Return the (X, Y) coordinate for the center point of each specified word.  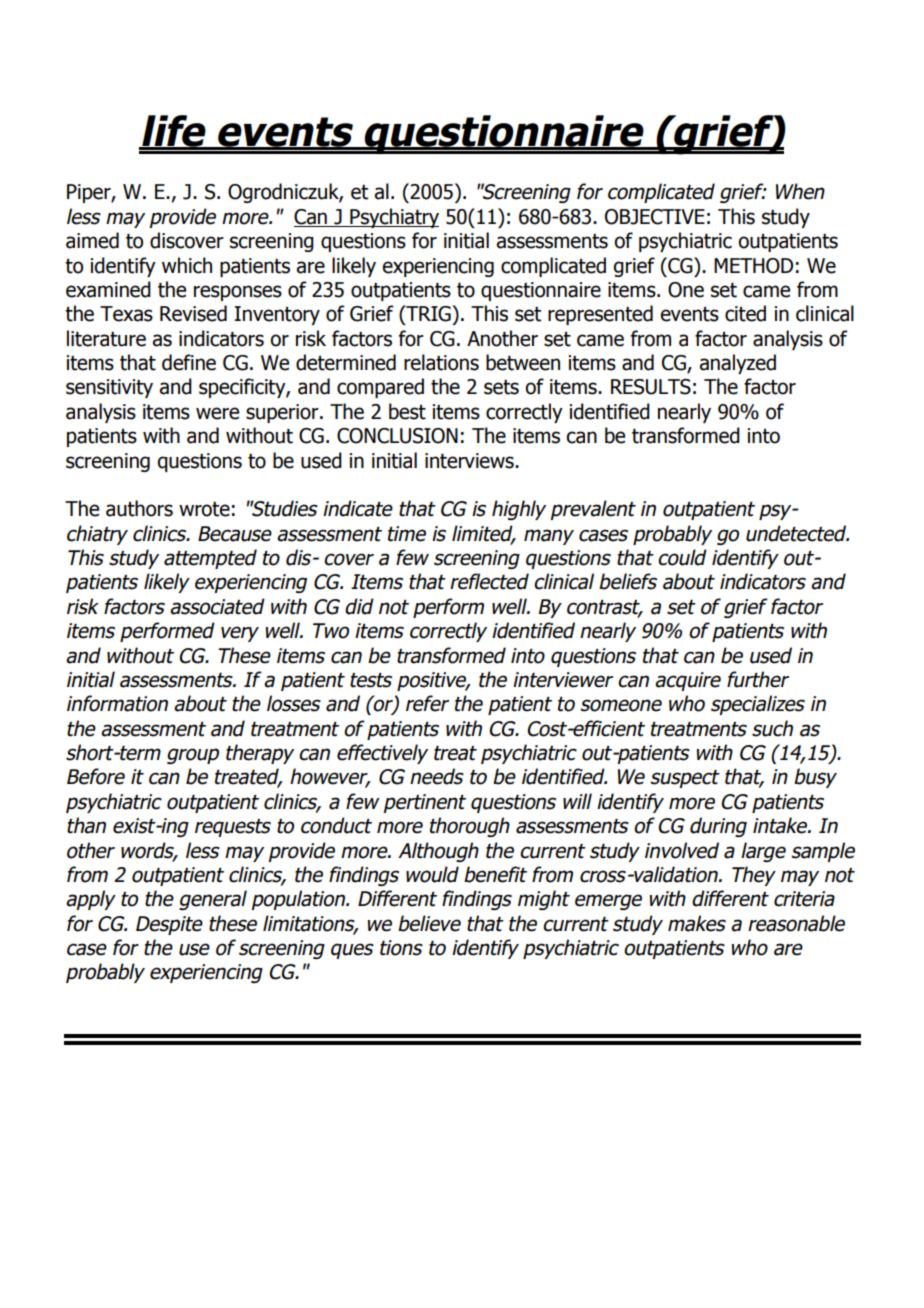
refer (427, 703)
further (758, 679)
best (407, 411)
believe (429, 923)
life (174, 132)
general (213, 900)
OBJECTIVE (655, 217)
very (240, 634)
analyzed (737, 364)
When (800, 191)
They (754, 876)
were (217, 413)
